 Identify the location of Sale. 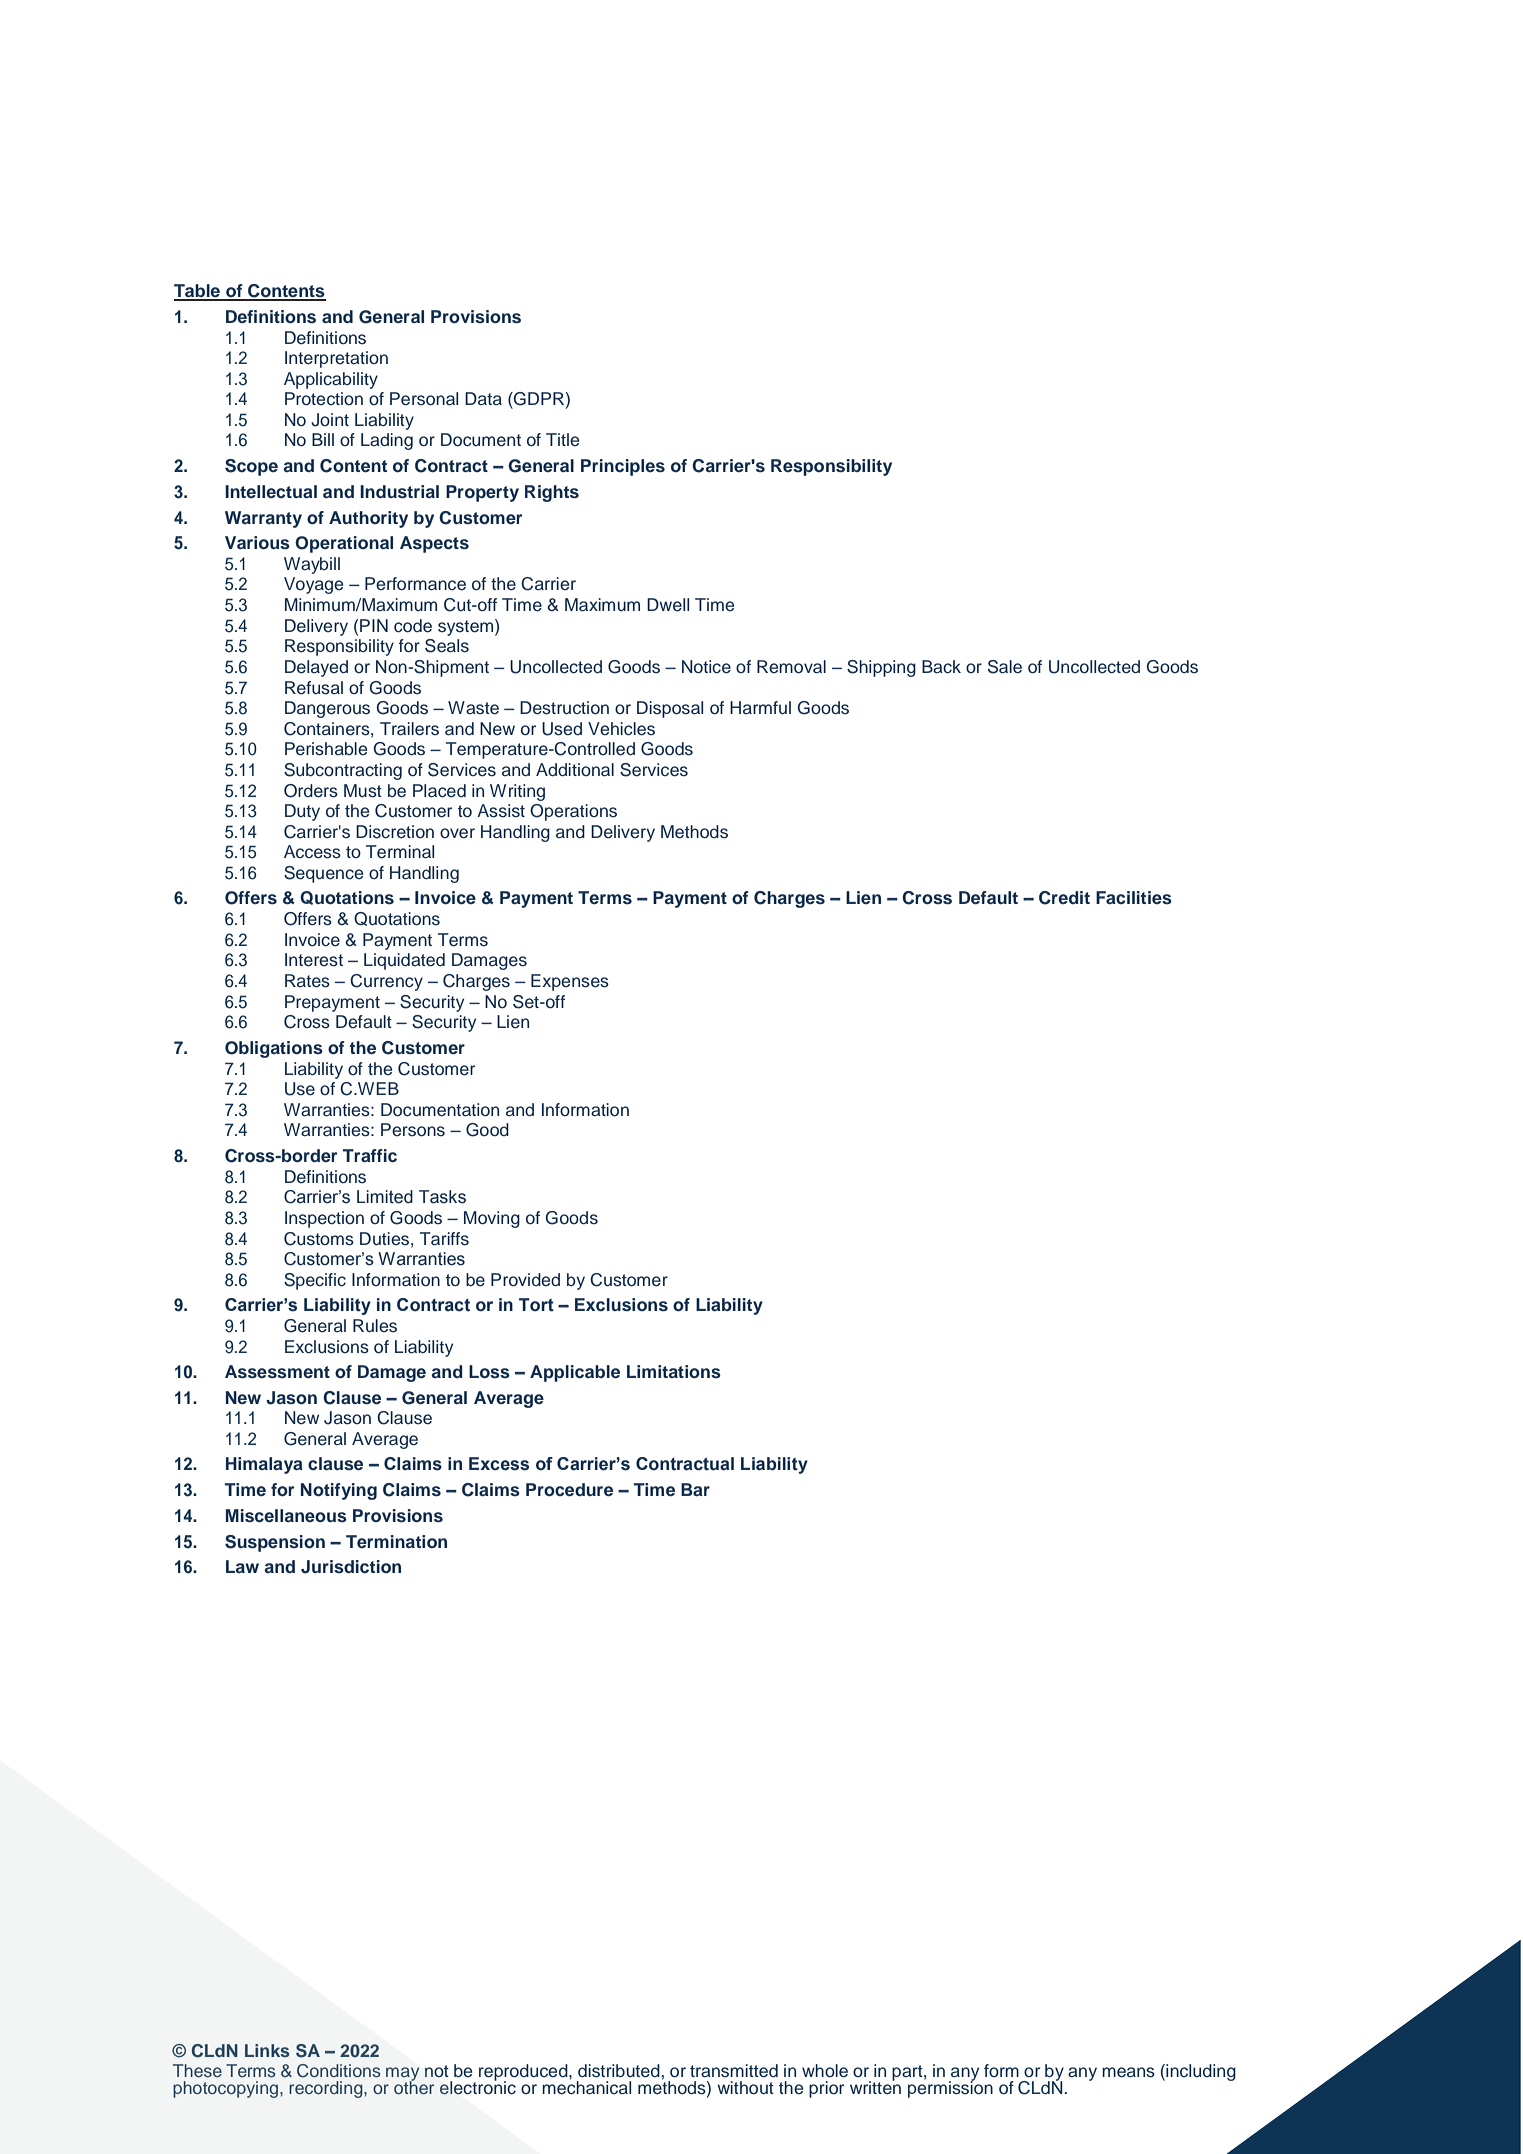
(1005, 667).
